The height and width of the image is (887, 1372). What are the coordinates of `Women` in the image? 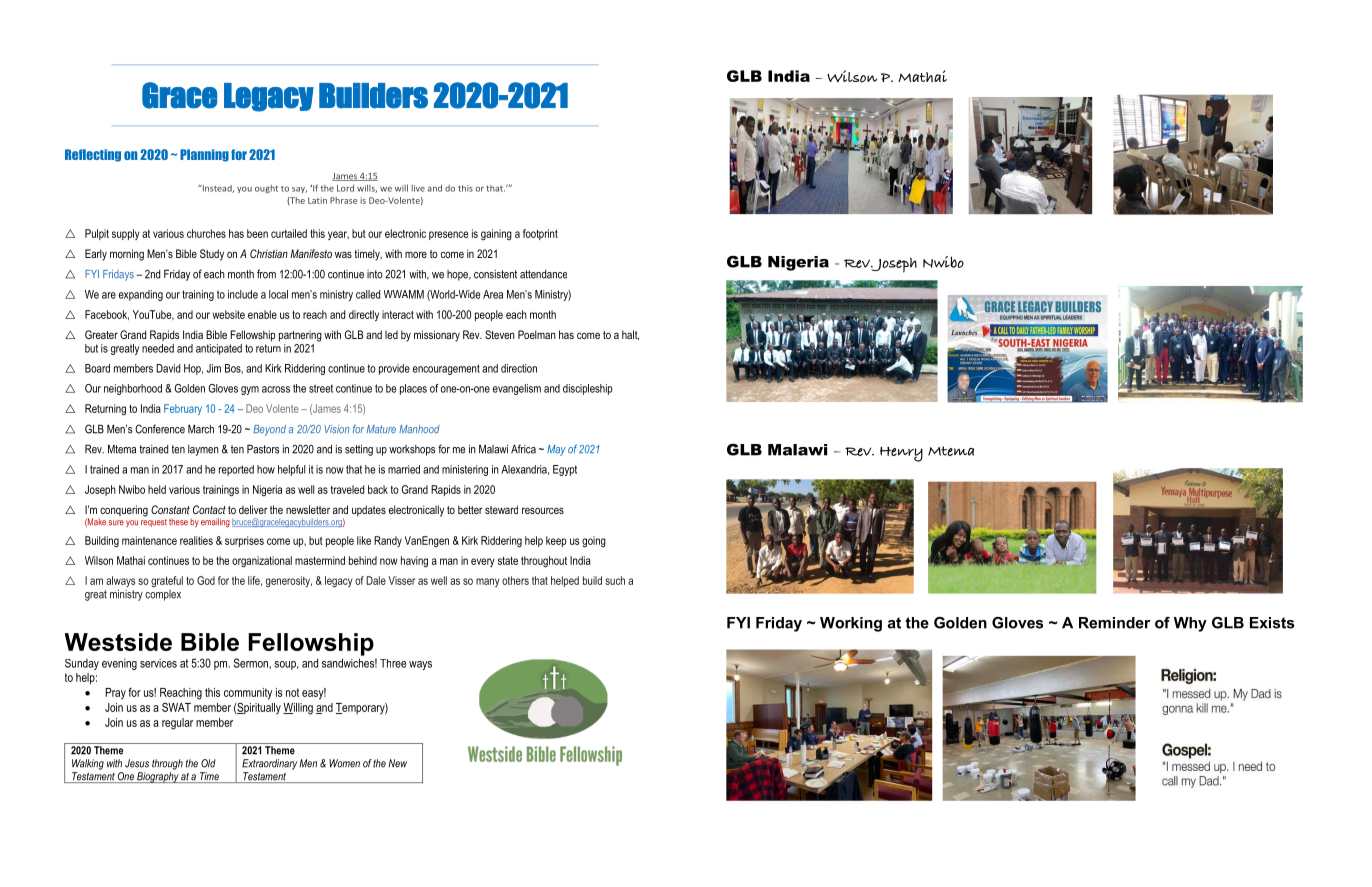 It's located at (344, 763).
